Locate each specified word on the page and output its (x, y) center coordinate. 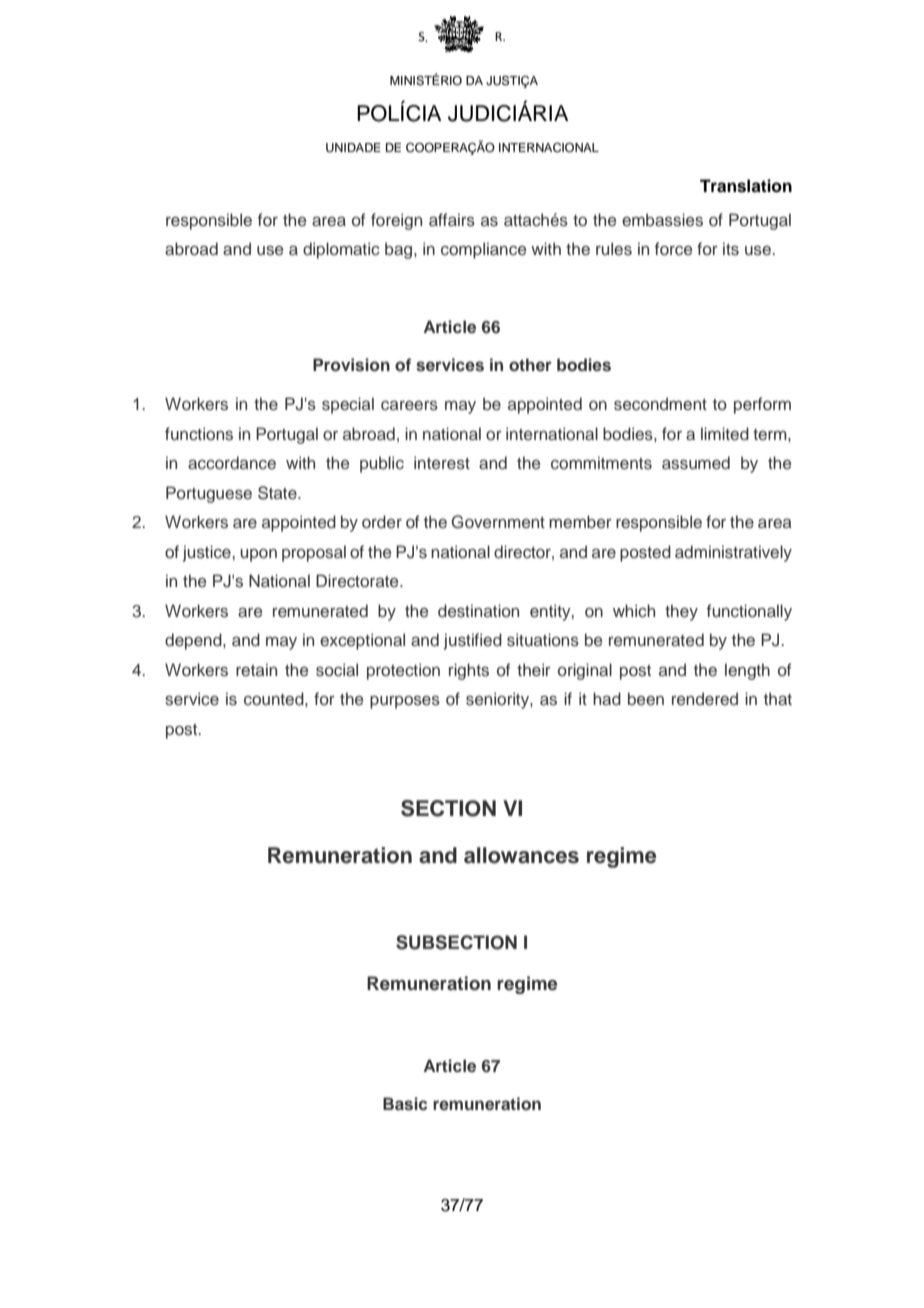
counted (275, 698)
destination (478, 610)
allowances (521, 855)
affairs (452, 220)
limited (725, 433)
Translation (746, 186)
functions (199, 434)
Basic (405, 1104)
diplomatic (341, 250)
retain (256, 669)
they (681, 612)
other (530, 364)
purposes (405, 702)
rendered (705, 698)
